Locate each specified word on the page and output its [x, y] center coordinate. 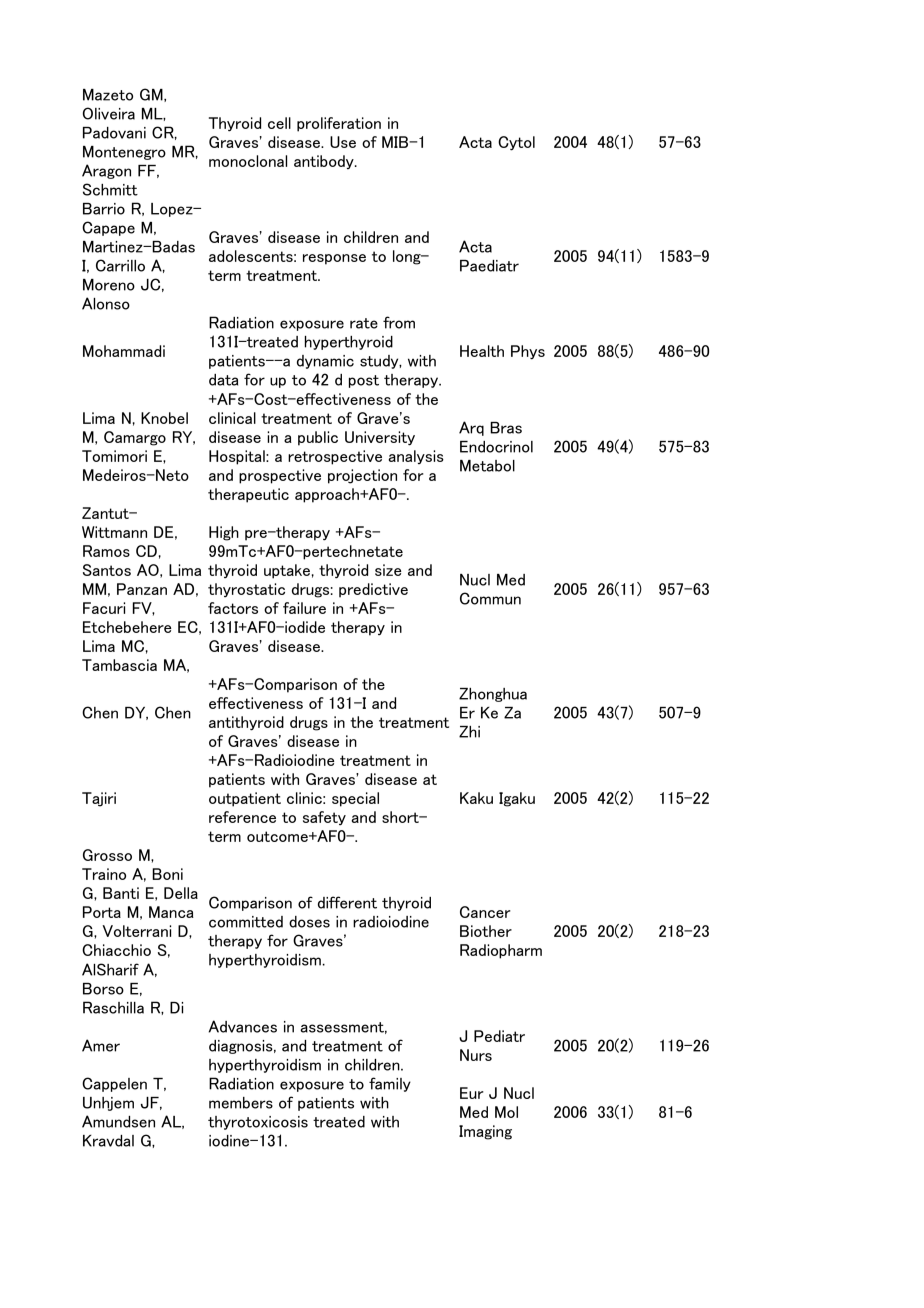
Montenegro [124, 153]
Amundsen [118, 1121]
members [241, 1103]
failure [304, 608]
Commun [490, 598]
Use [343, 142]
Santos [107, 570]
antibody [325, 162]
